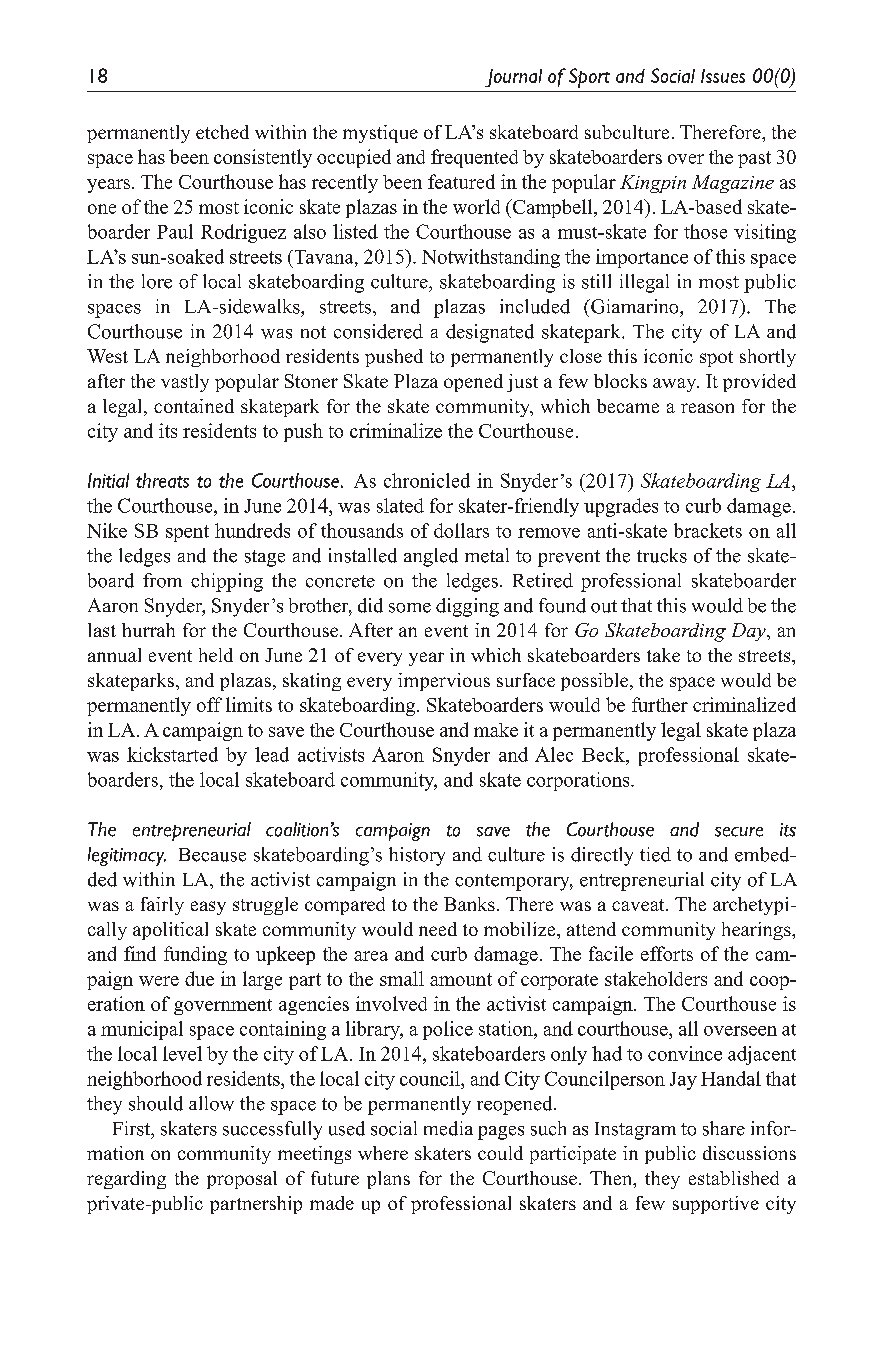 The height and width of the image is (1345, 896). I want to click on mystique, so click(380, 134).
